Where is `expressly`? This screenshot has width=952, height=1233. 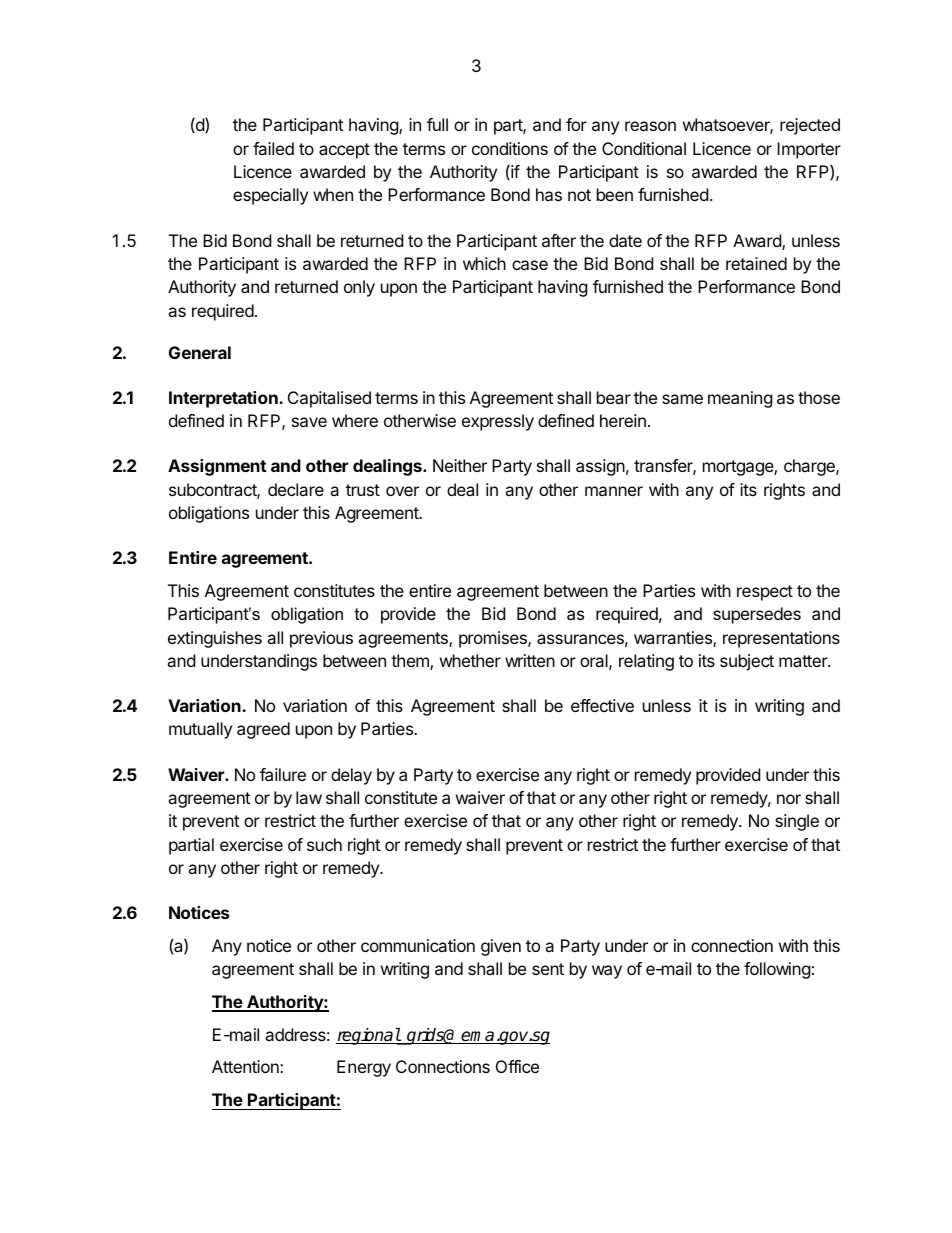 expressly is located at coordinates (498, 422).
